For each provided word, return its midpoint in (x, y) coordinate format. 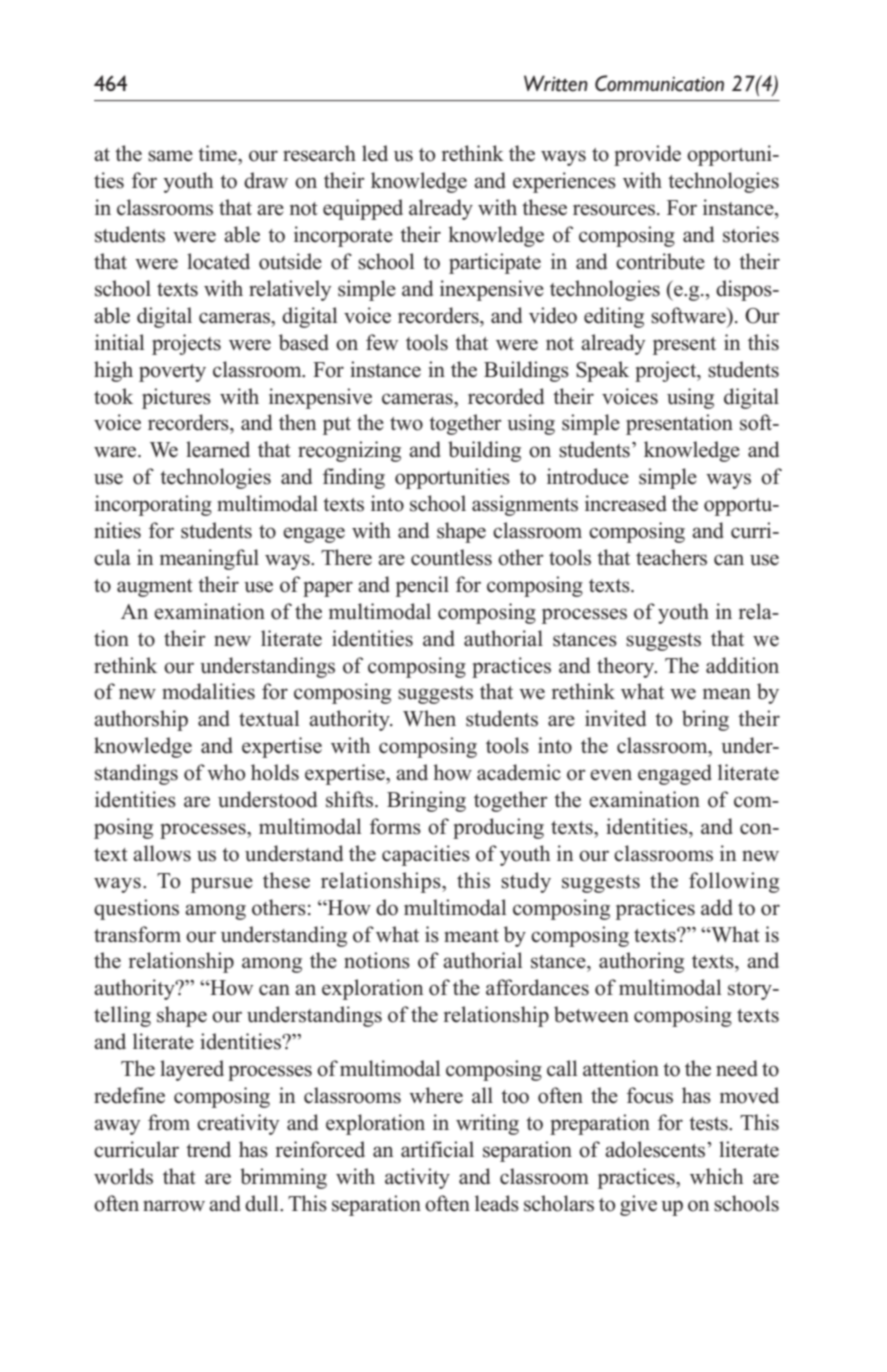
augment (155, 588)
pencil (422, 586)
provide (647, 155)
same (170, 156)
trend (208, 1149)
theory (627, 667)
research (319, 153)
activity (417, 1178)
